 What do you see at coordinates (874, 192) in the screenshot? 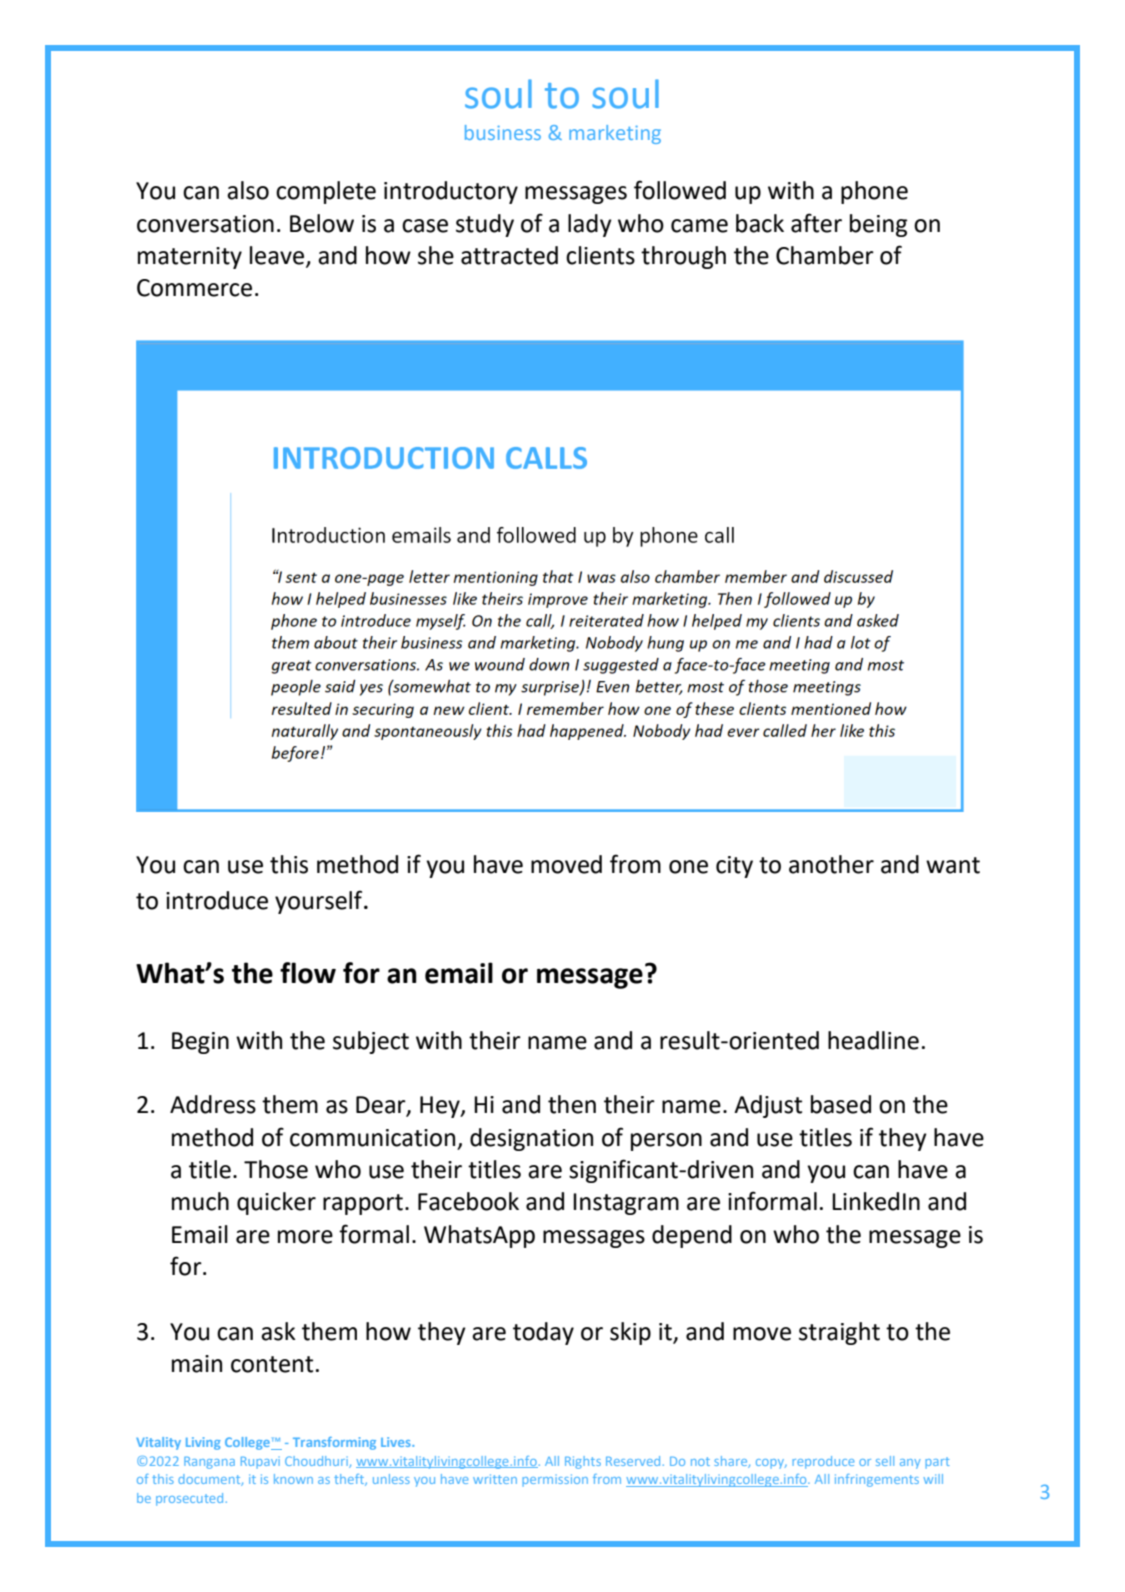
I see `phone` at bounding box center [874, 192].
